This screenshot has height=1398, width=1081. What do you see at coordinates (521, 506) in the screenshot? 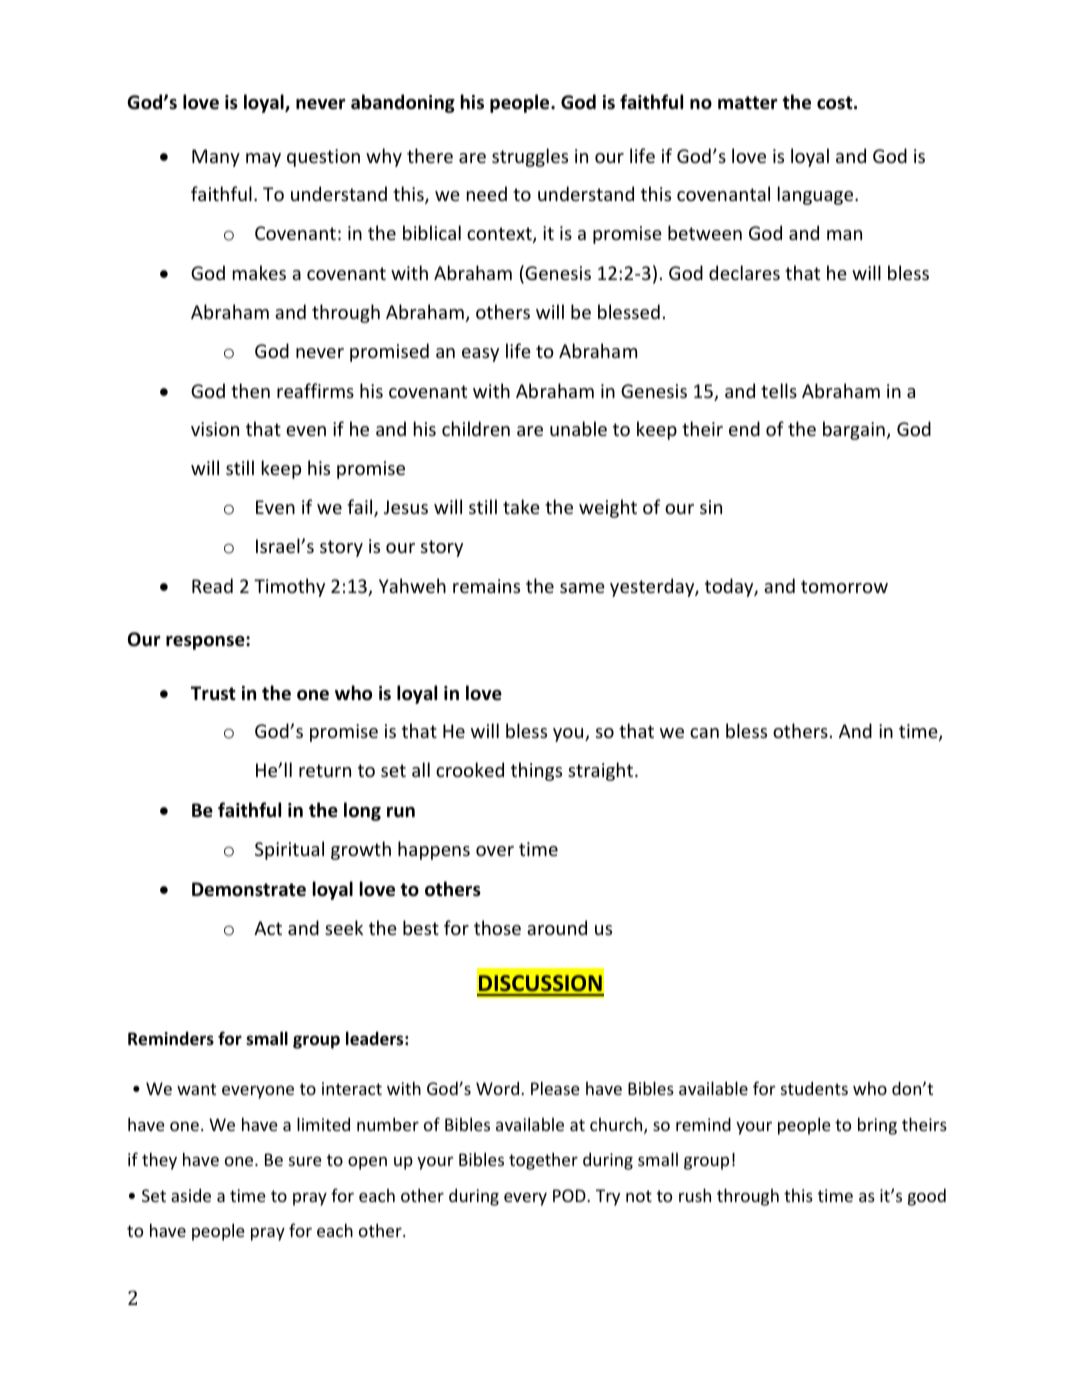
I see `take` at bounding box center [521, 506].
